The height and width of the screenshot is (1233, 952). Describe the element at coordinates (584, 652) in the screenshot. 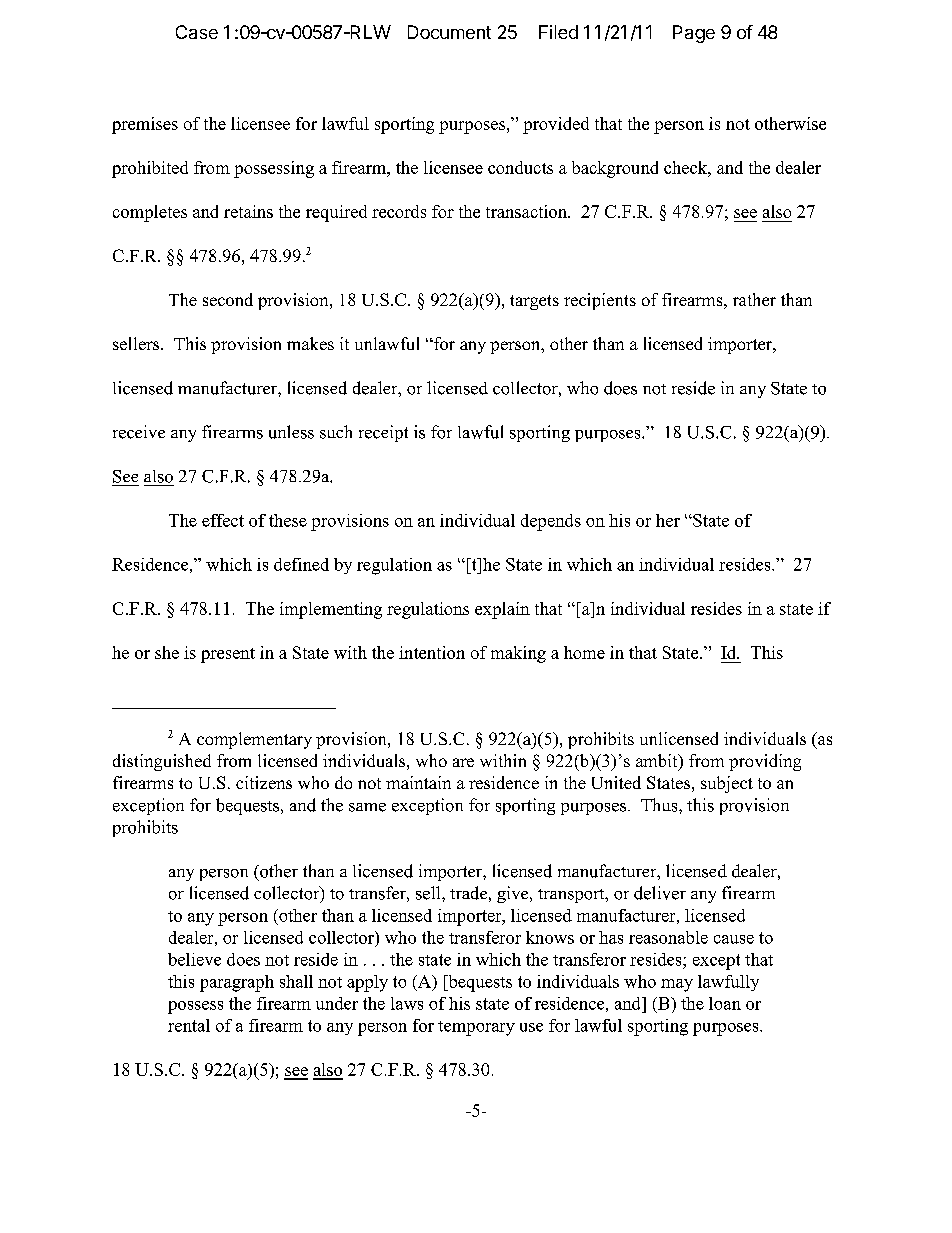

I see `home` at that location.
